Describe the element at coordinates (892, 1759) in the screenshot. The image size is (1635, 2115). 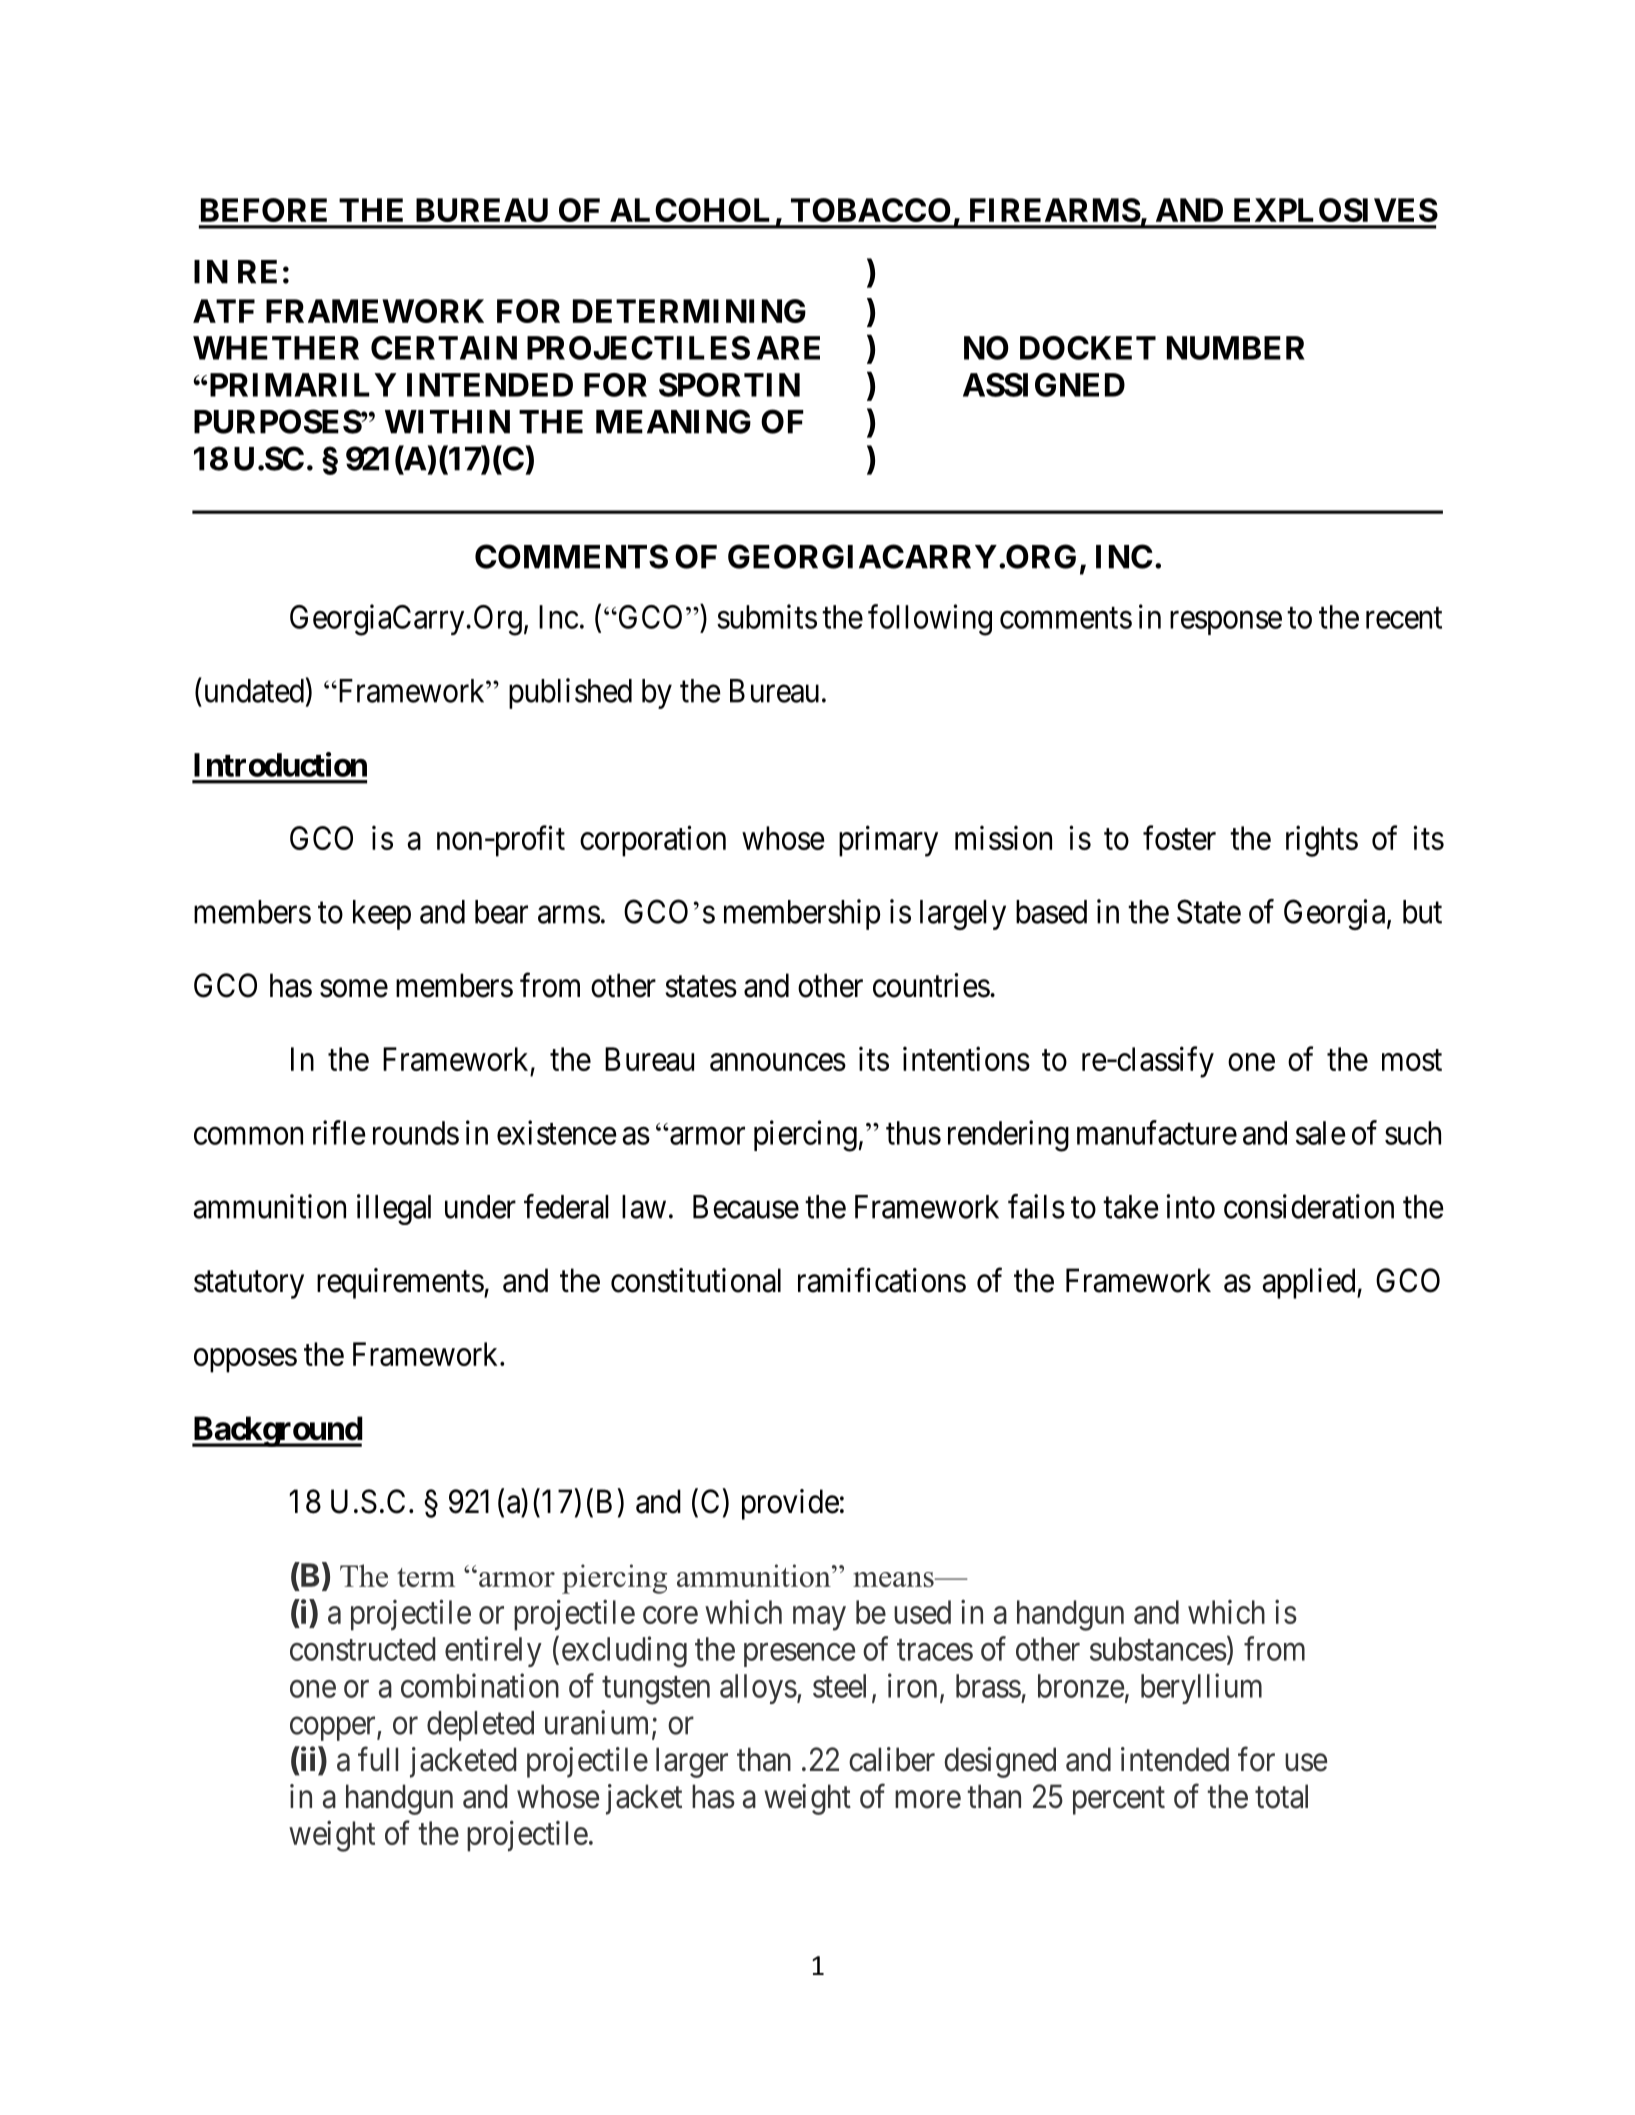
I see `caliber` at that location.
